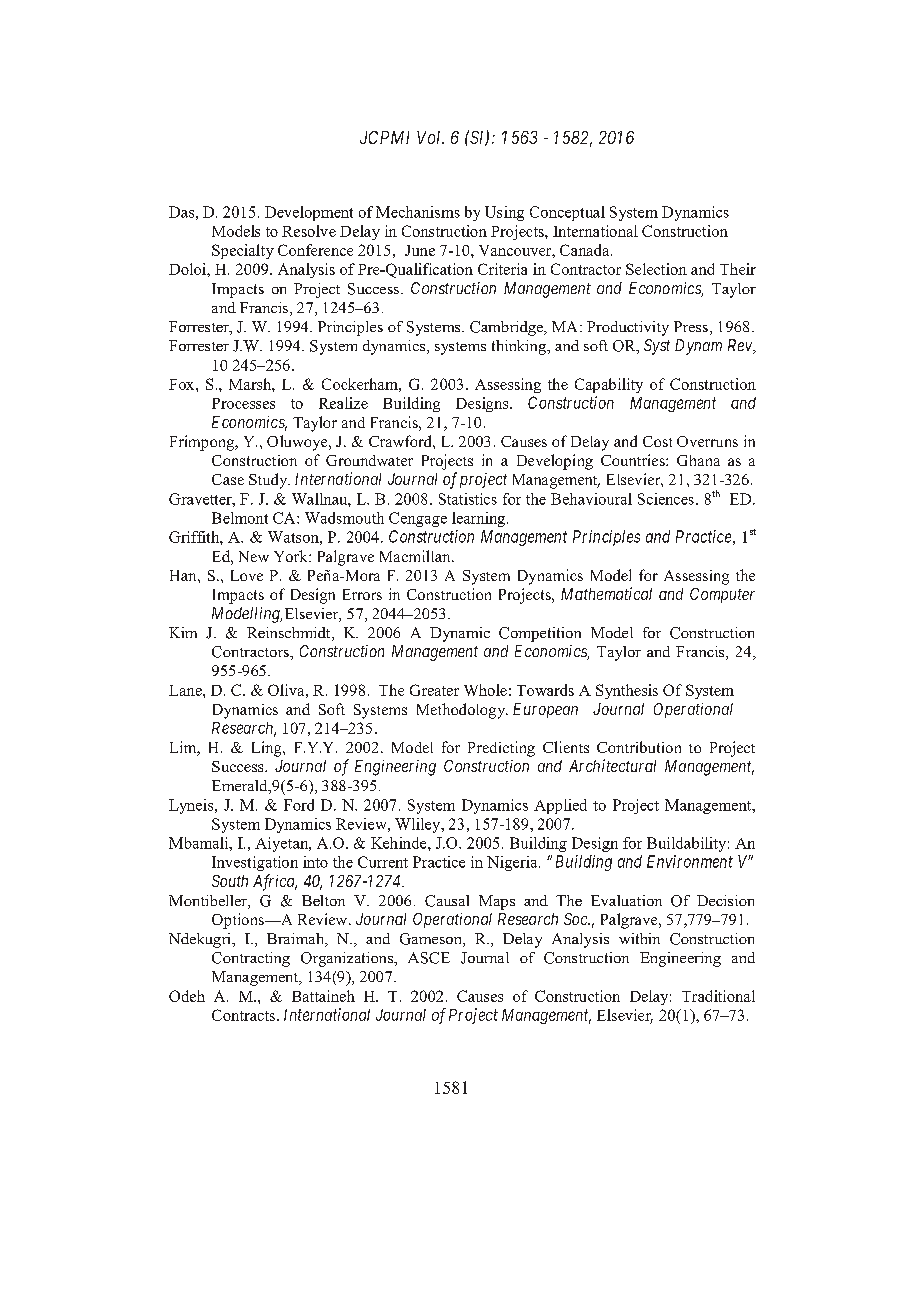 The height and width of the image is (1308, 924). What do you see at coordinates (309, 213) in the image?
I see `Development` at bounding box center [309, 213].
